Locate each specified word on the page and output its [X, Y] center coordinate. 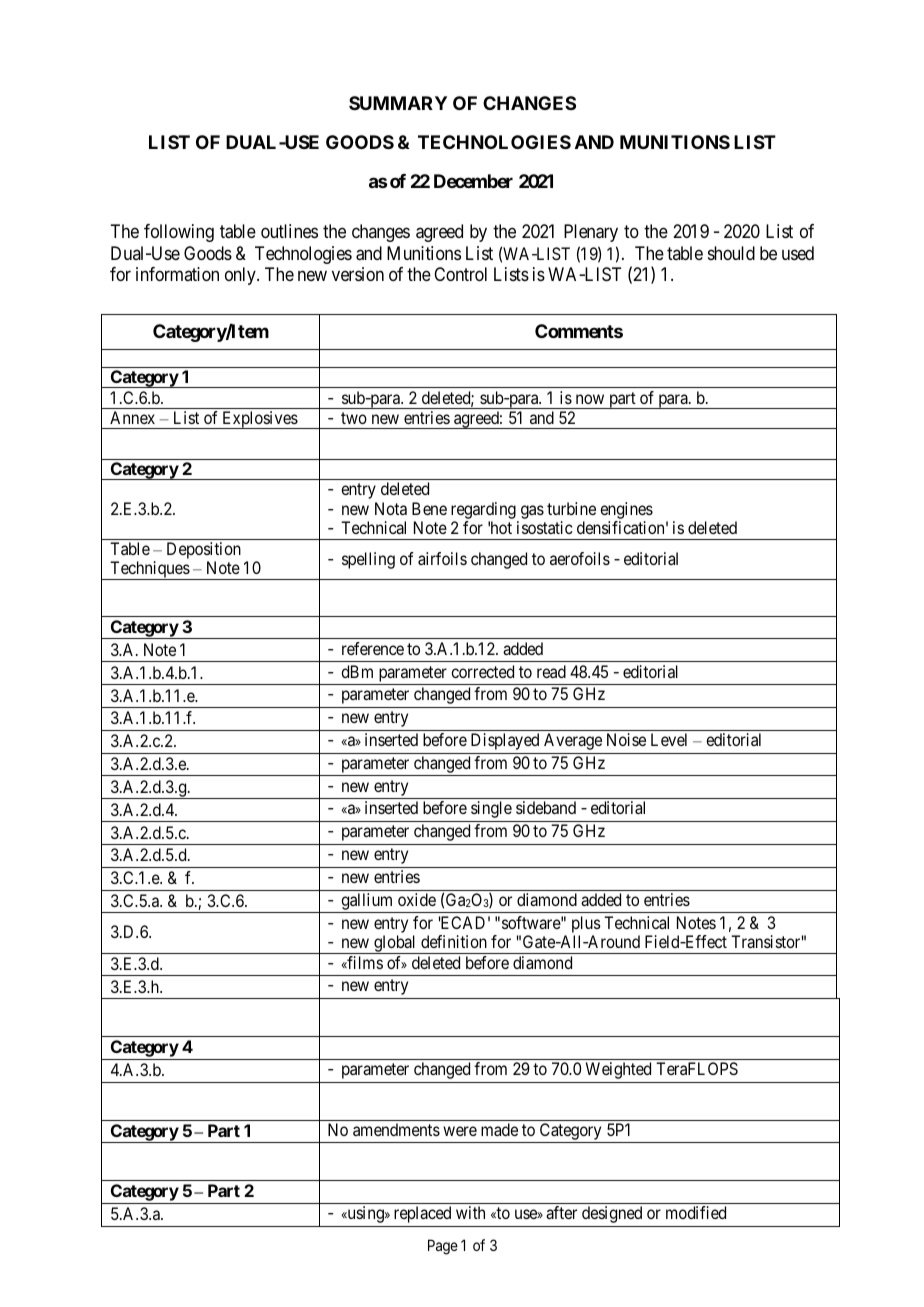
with [470, 1212]
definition [454, 941]
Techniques [149, 570]
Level [669, 739]
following [179, 233]
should [731, 253]
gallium [367, 903]
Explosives [259, 420]
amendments [396, 1129]
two [354, 418]
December [473, 181]
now [590, 399]
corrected [482, 671]
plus [586, 924]
